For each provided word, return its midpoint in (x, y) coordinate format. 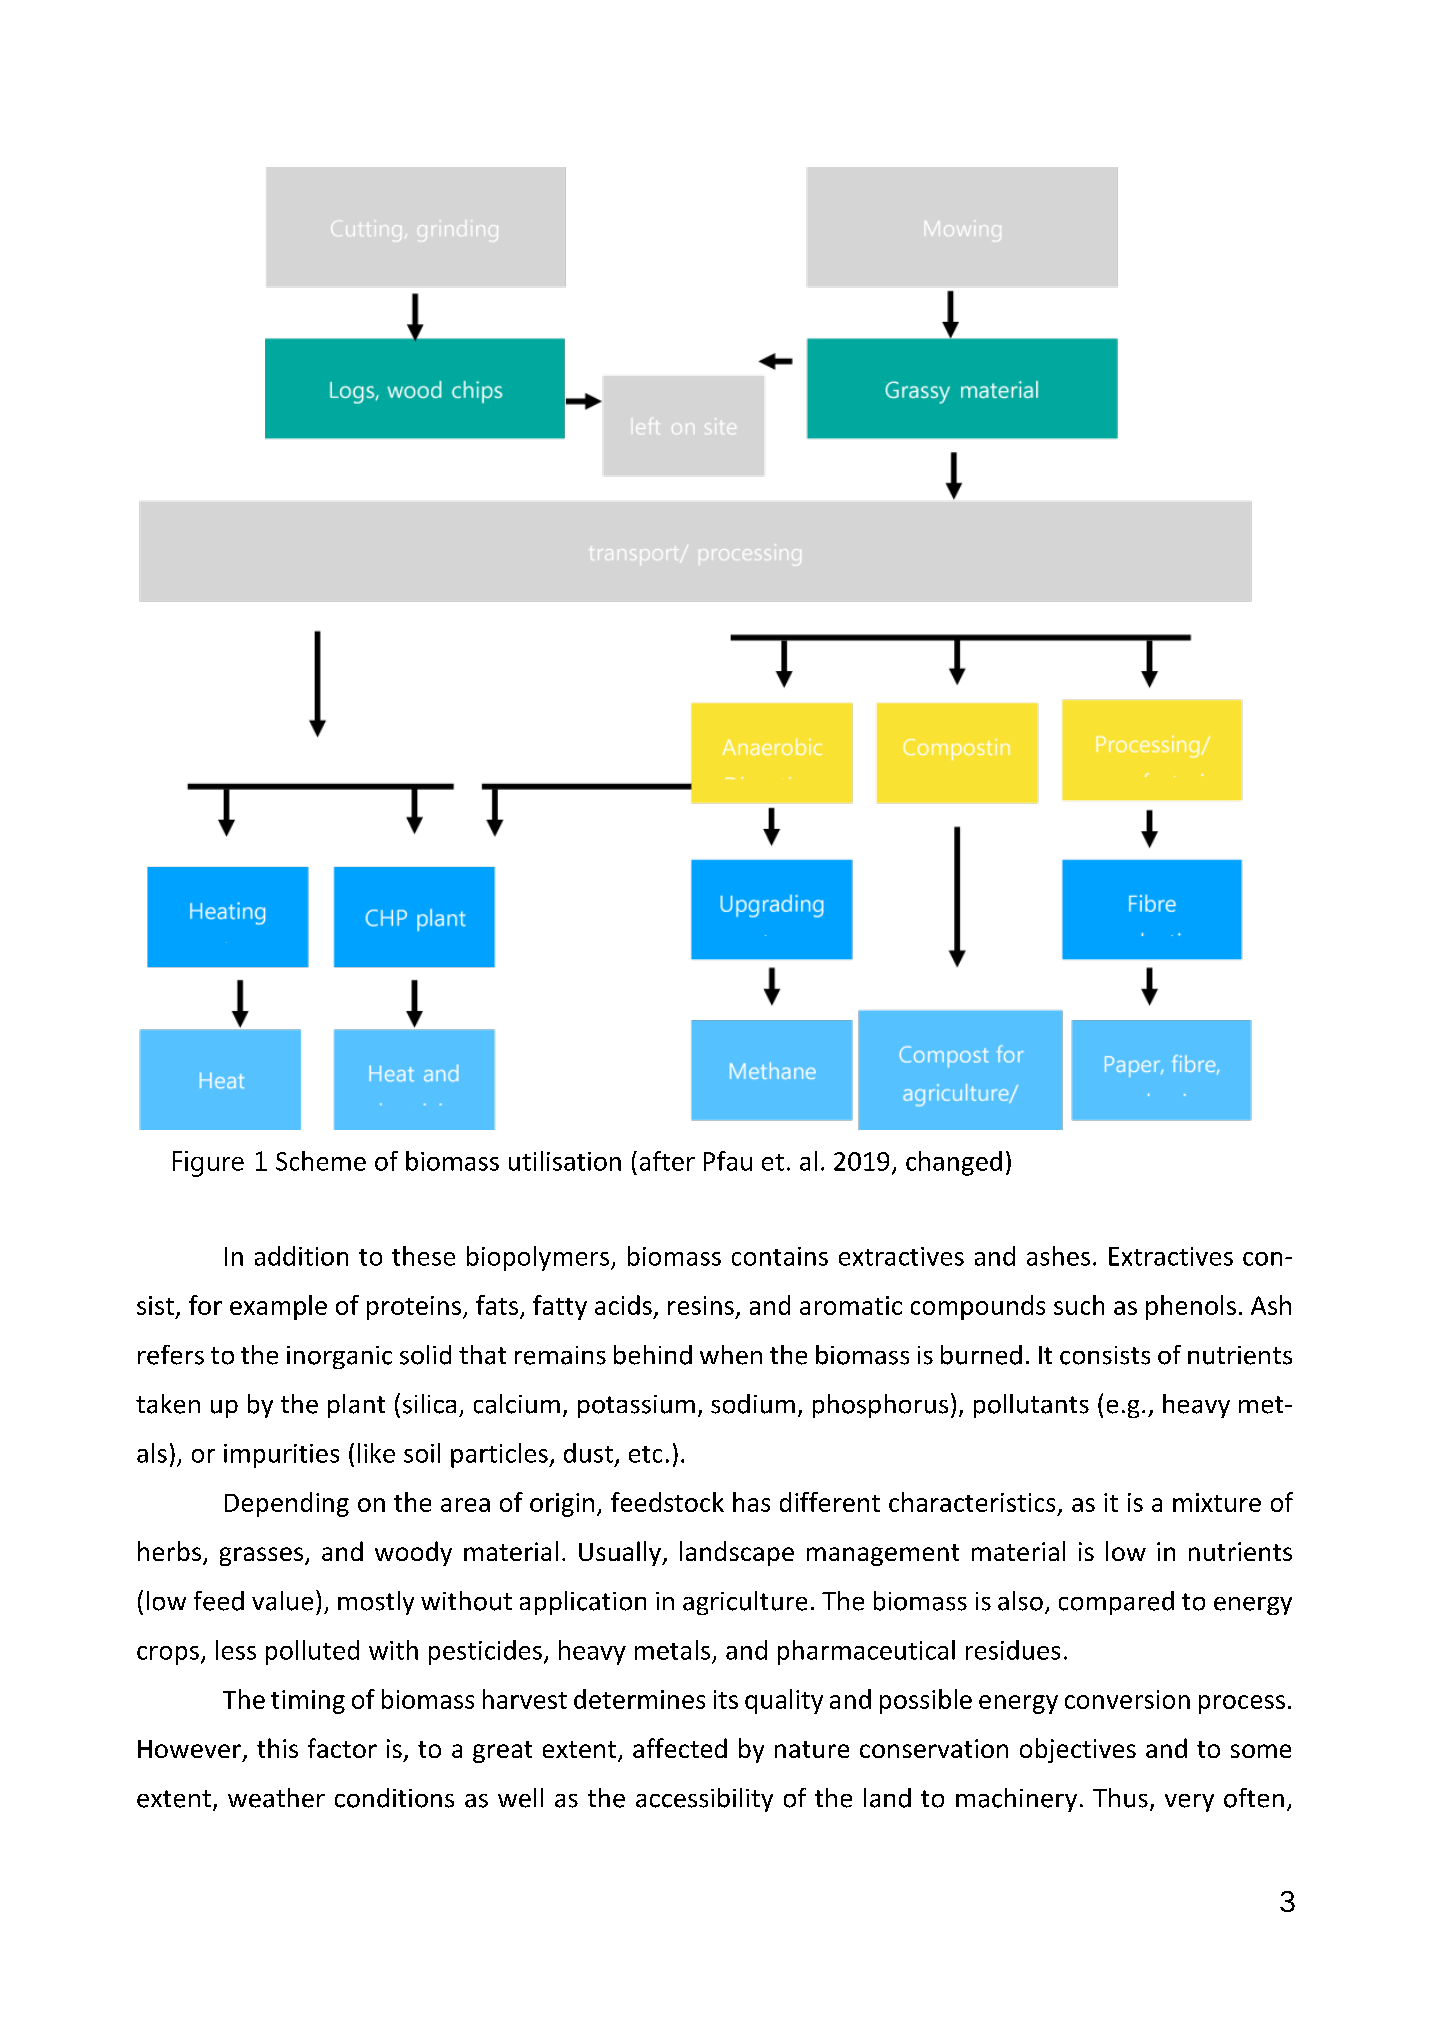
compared (1116, 1603)
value (282, 1601)
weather (276, 1798)
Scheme (321, 1161)
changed (954, 1163)
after (667, 1161)
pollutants (1031, 1406)
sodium (753, 1404)
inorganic (339, 1357)
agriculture (745, 1603)
